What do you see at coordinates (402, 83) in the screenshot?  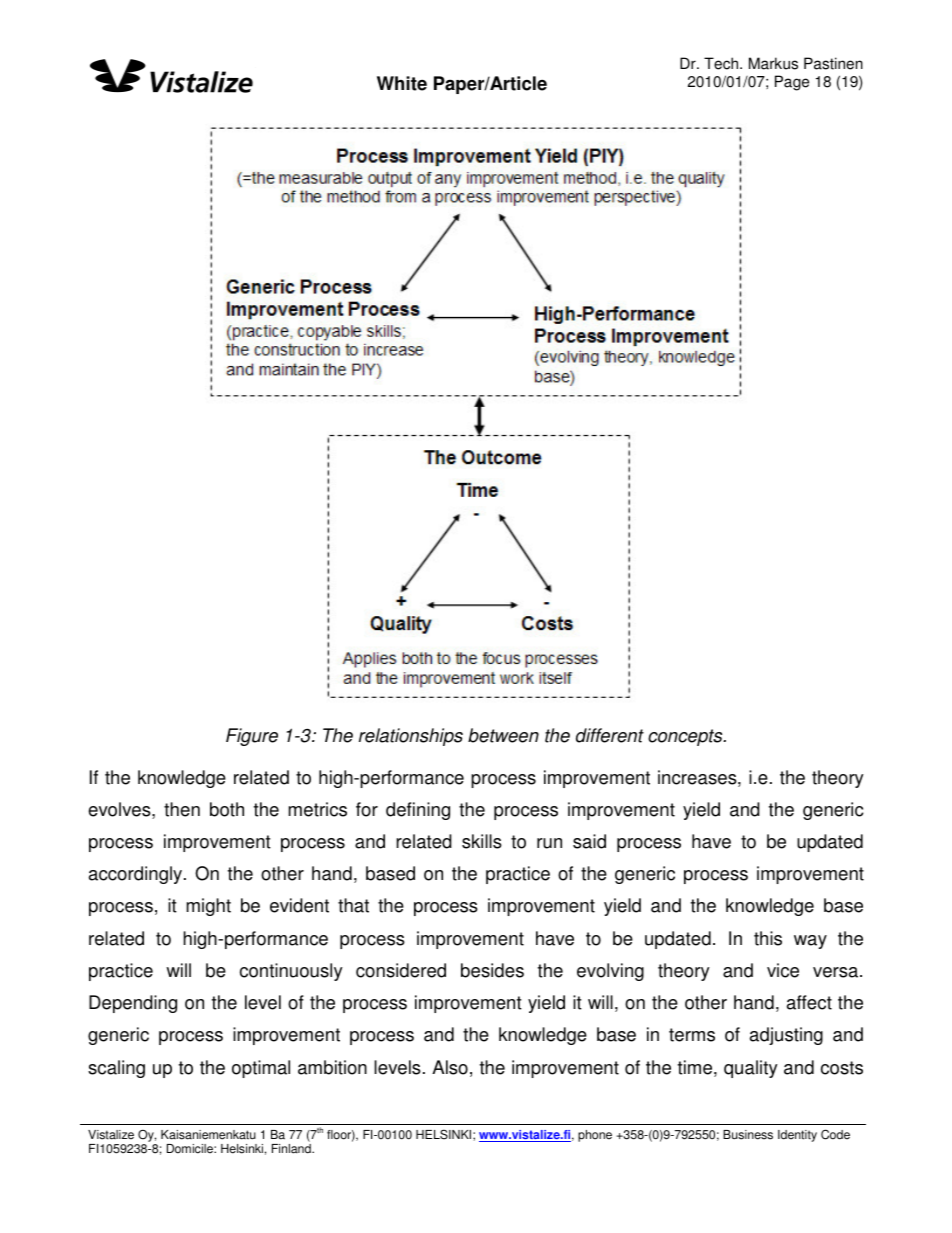 I see `White` at bounding box center [402, 83].
